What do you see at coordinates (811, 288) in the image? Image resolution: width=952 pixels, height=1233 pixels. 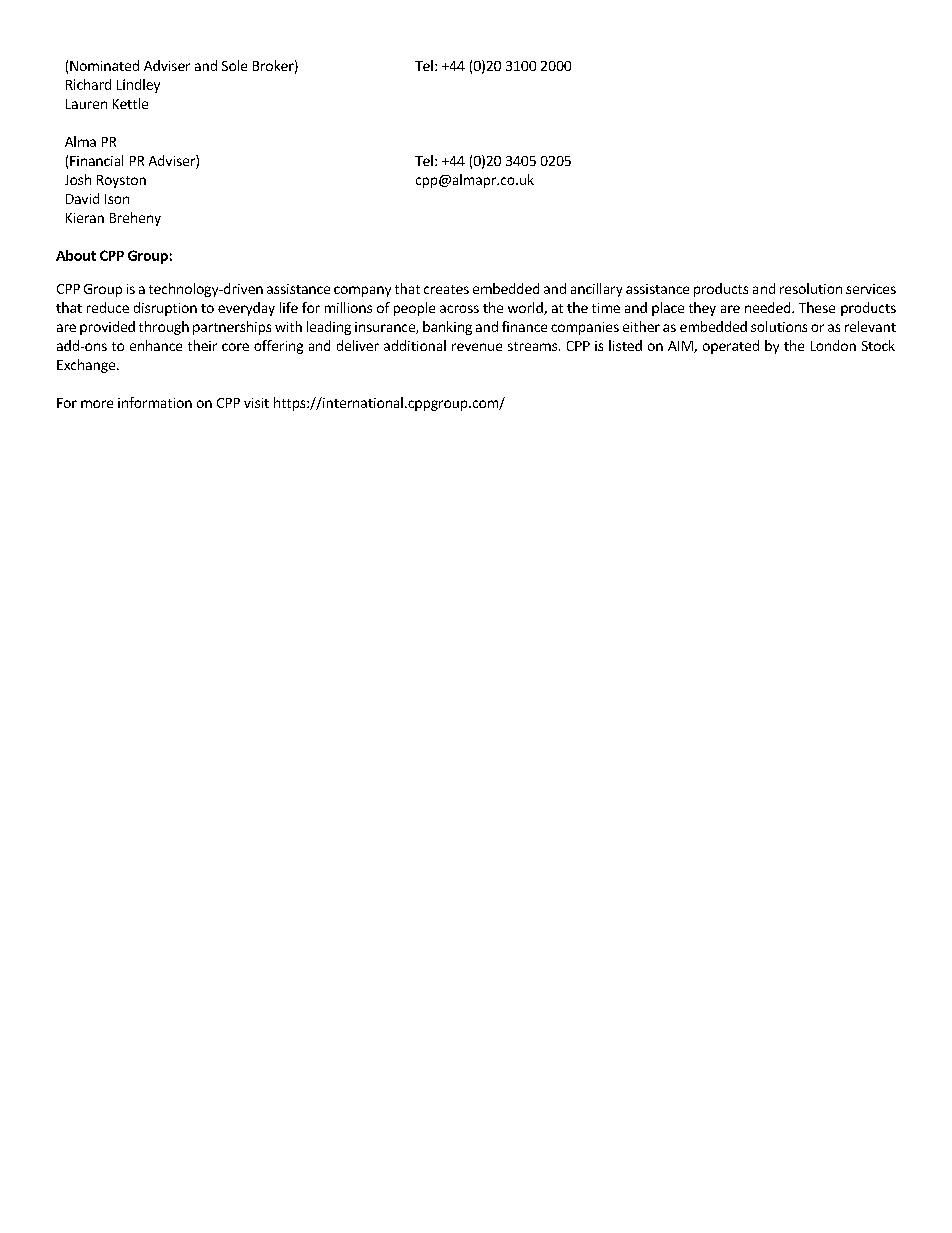 I see `resolution` at bounding box center [811, 288].
